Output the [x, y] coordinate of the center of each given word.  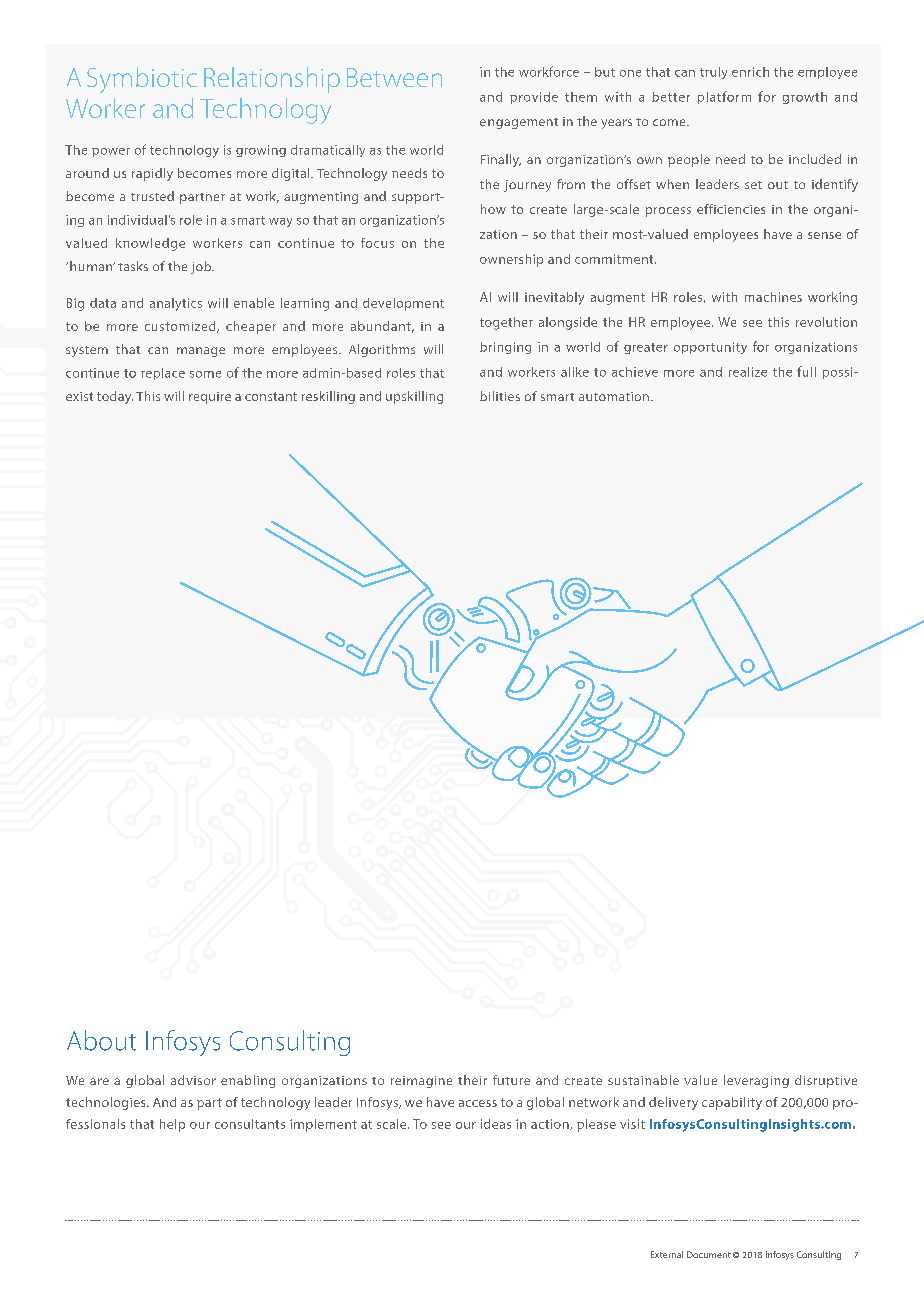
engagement [519, 123]
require [210, 398]
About [101, 1040]
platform [724, 97]
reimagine [421, 1082]
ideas [496, 1124]
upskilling [414, 397]
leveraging [756, 1081]
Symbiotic [142, 80]
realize [748, 372]
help [172, 1125]
